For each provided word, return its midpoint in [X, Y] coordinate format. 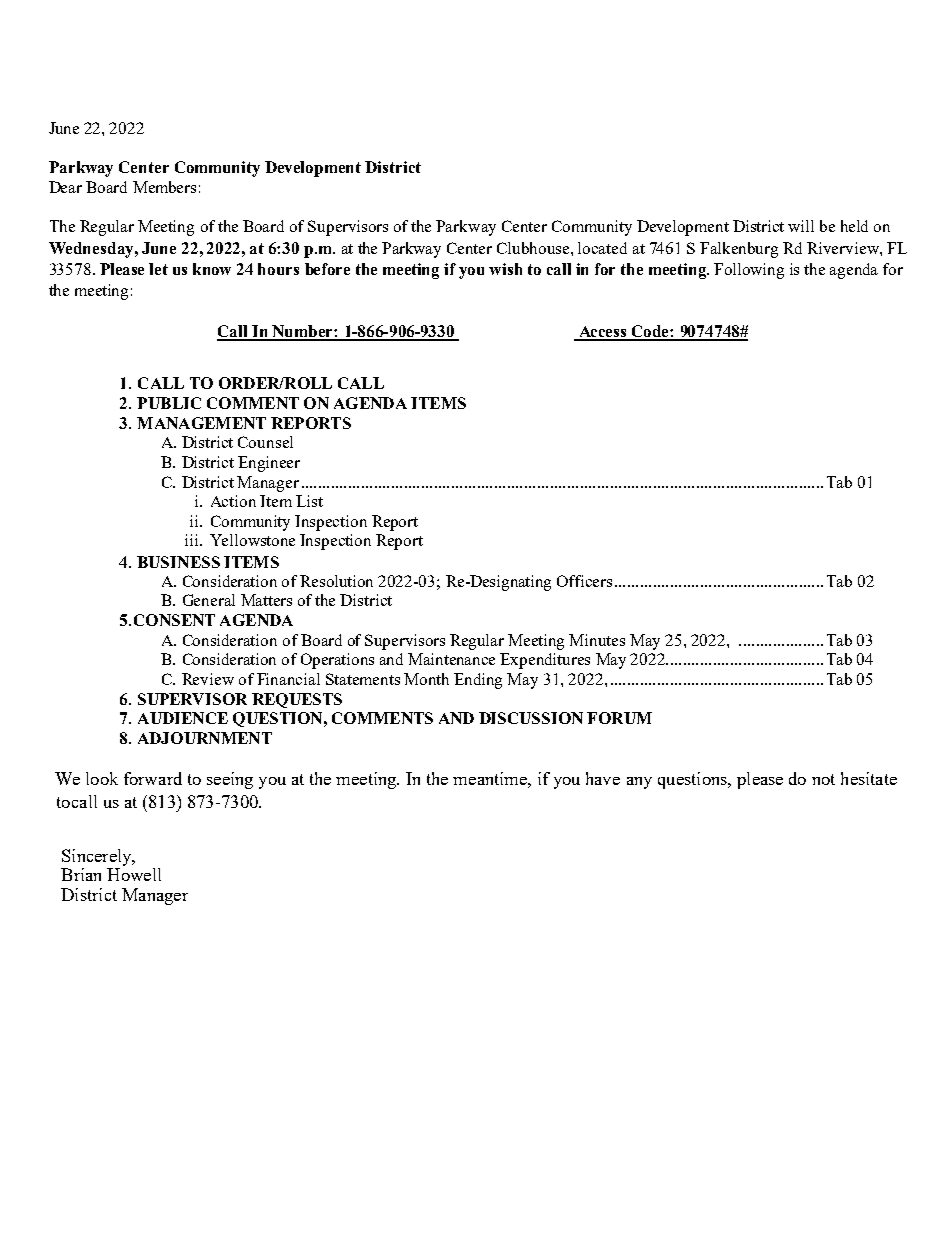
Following [749, 271]
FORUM [619, 718]
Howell [134, 874]
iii [193, 540]
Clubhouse [534, 248]
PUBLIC [169, 403]
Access [603, 333]
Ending [478, 681]
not [823, 779]
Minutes [597, 640]
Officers [584, 581]
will [801, 226]
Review [208, 679]
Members [164, 187]
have [603, 778]
